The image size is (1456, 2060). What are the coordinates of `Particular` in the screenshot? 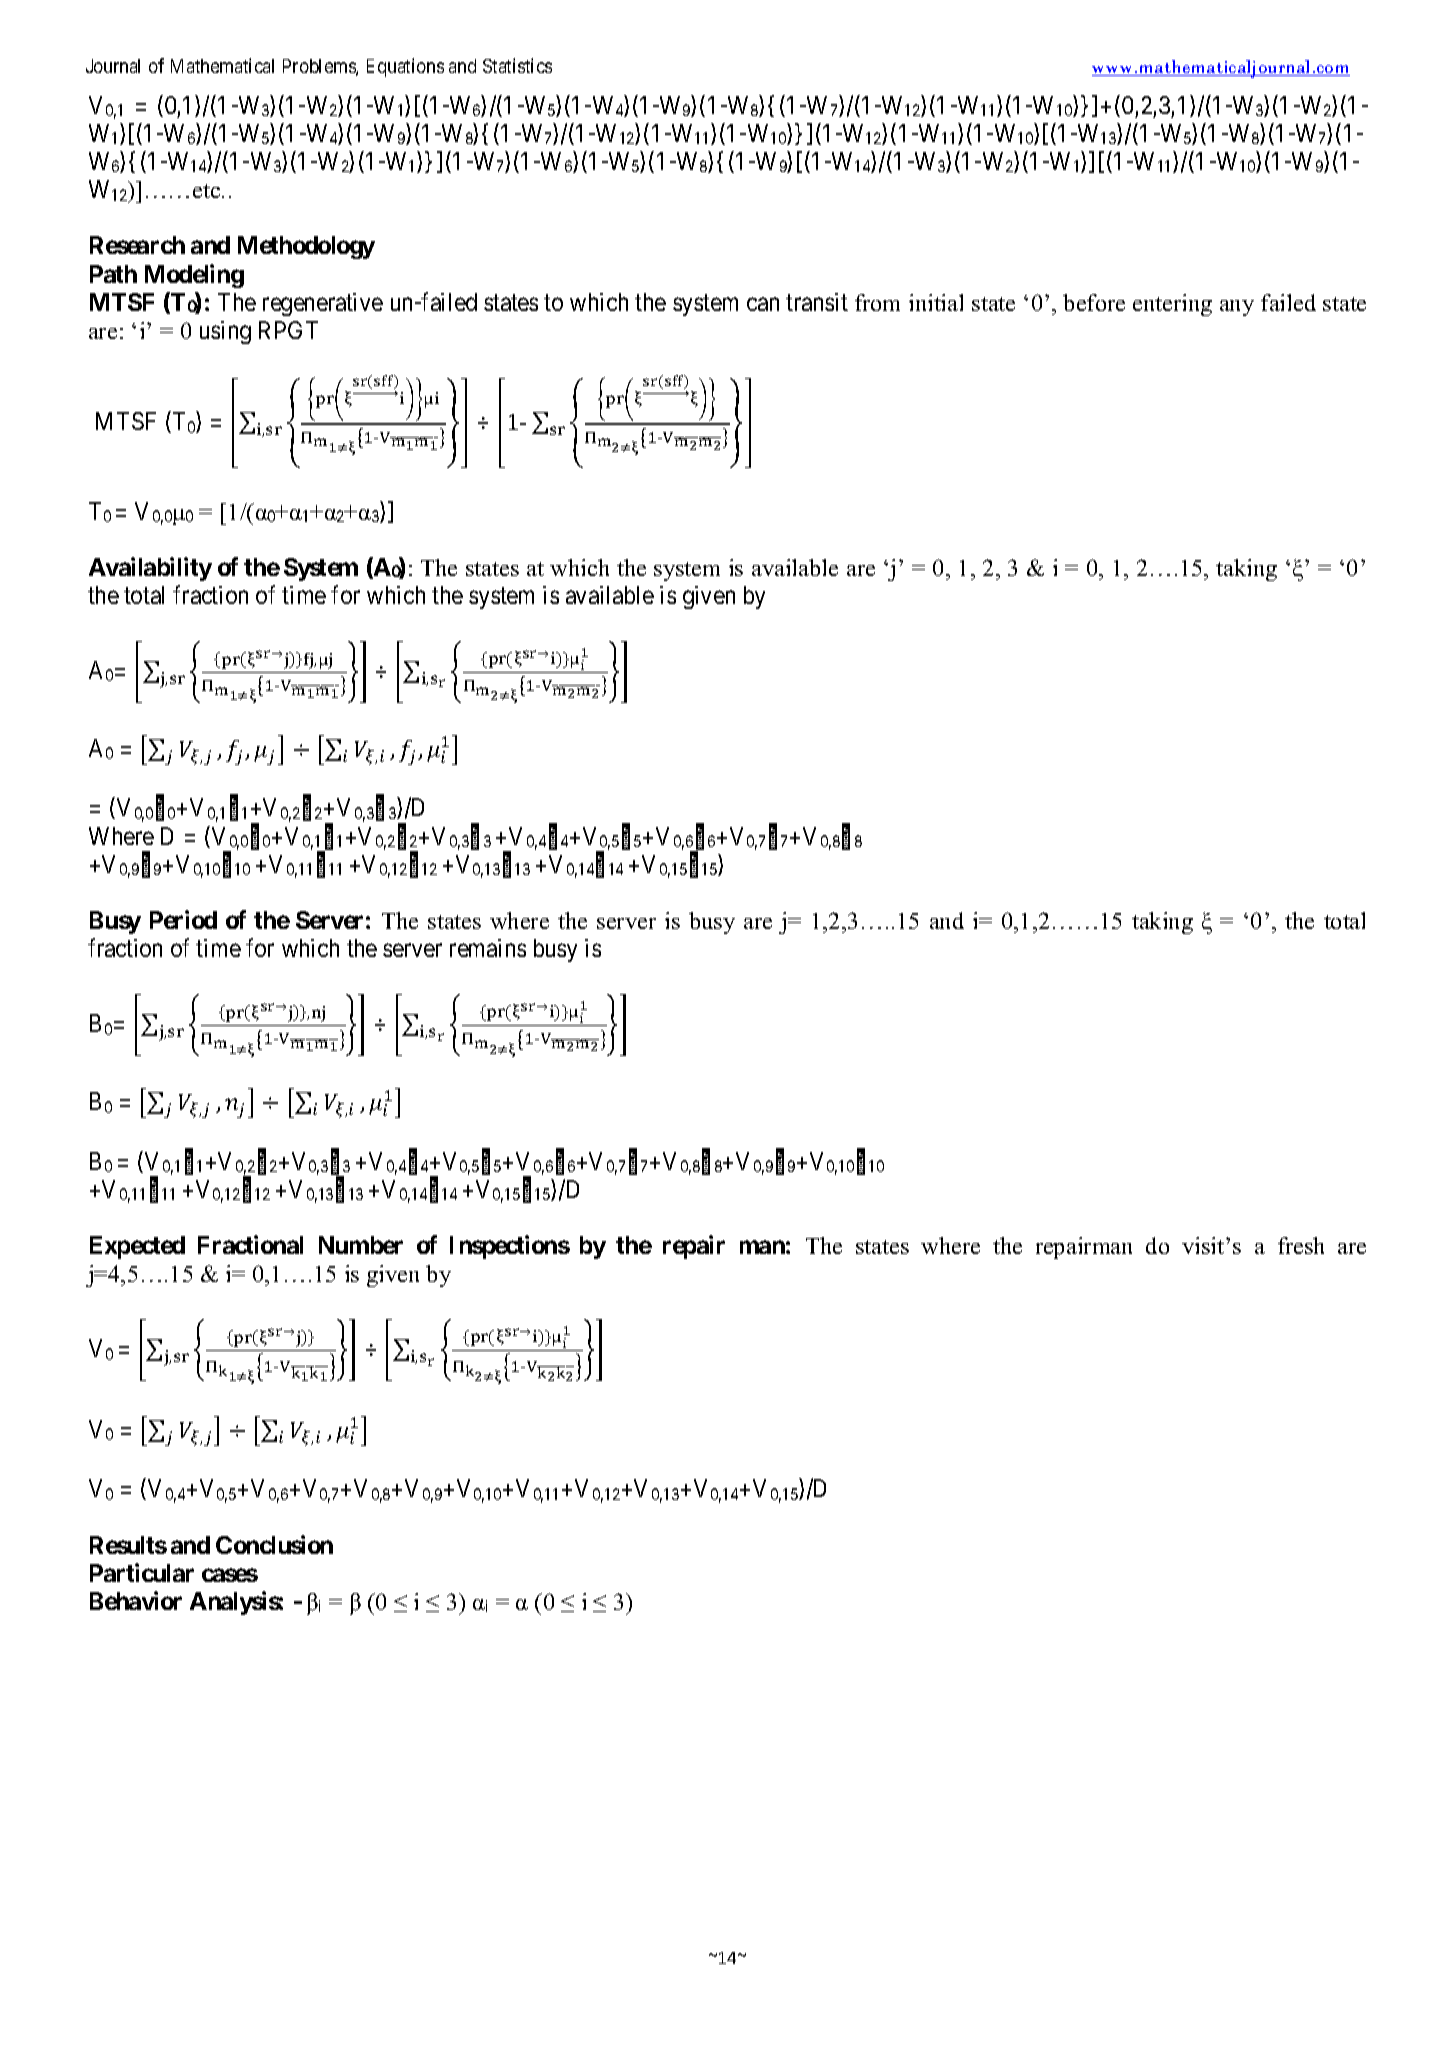 It's located at (142, 1572).
